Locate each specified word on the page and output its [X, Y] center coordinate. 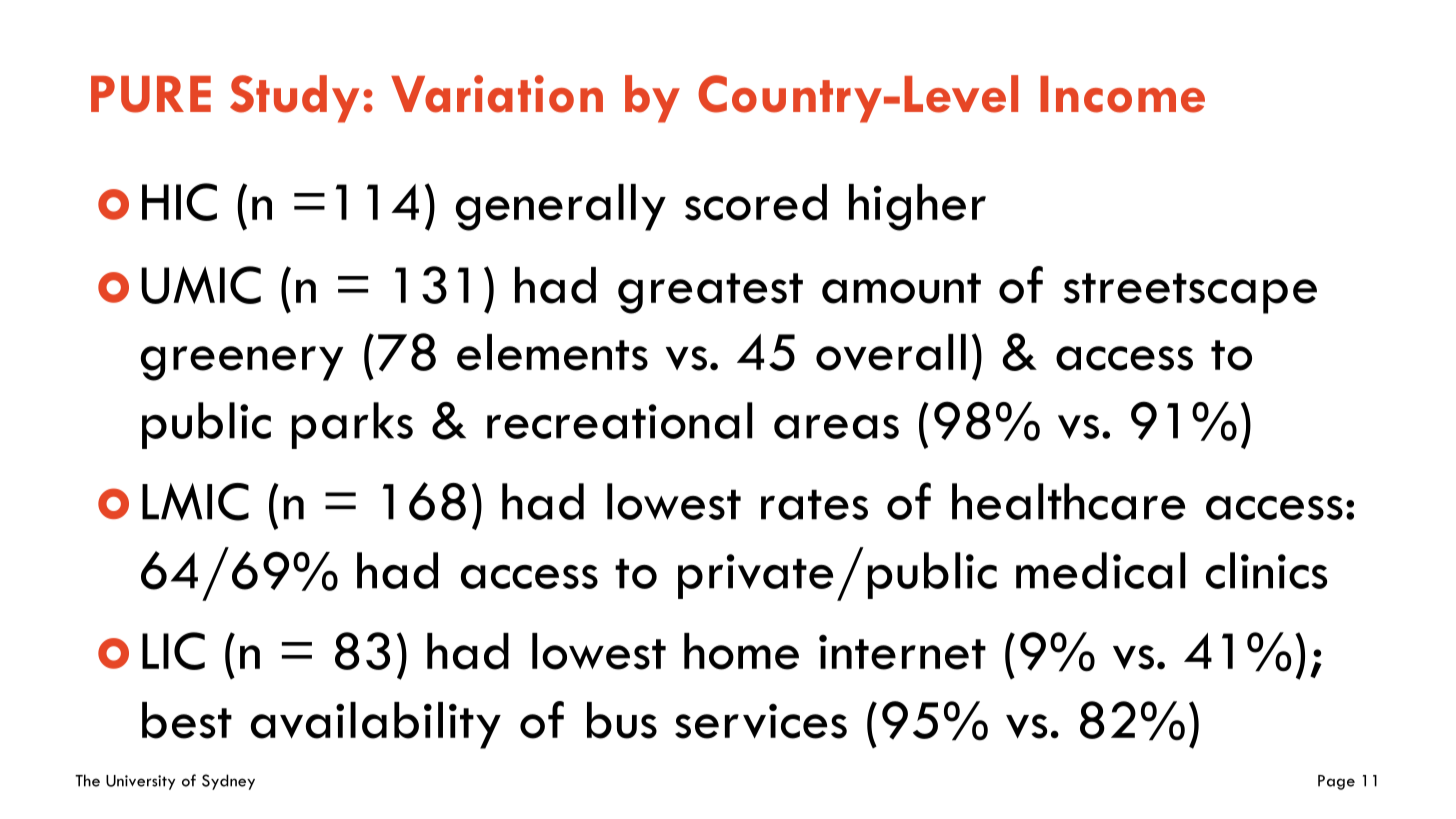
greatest [710, 293]
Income [1122, 94]
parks [352, 425]
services [761, 721]
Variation [497, 94]
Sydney [228, 782]
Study [294, 99]
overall [891, 352]
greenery [242, 363]
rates [814, 504]
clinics [1267, 570]
